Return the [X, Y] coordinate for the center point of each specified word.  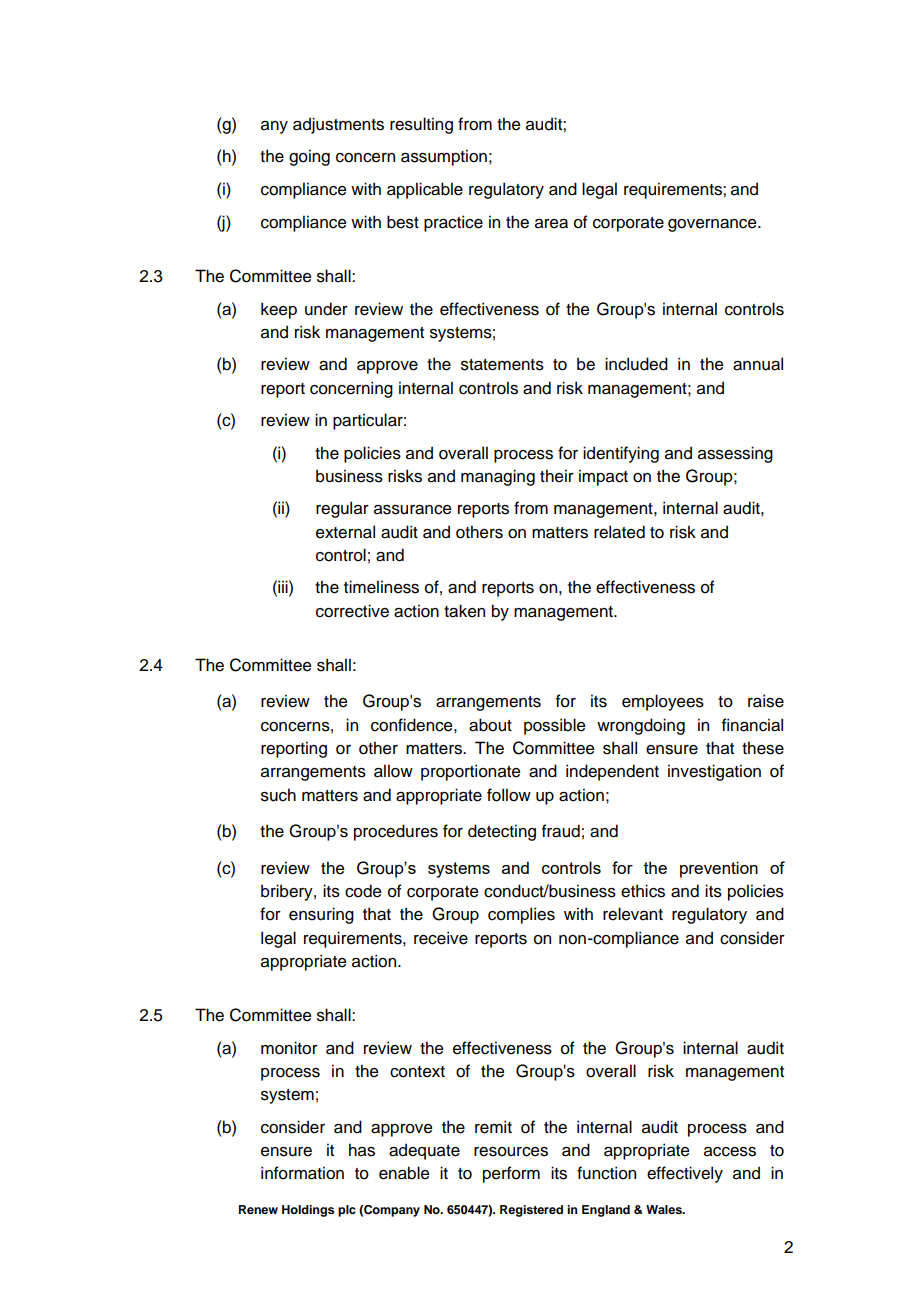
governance [713, 225]
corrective [352, 611]
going [309, 157]
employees [663, 702]
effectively [685, 1174]
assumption [444, 157]
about [490, 725]
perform [511, 1174]
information [302, 1173]
